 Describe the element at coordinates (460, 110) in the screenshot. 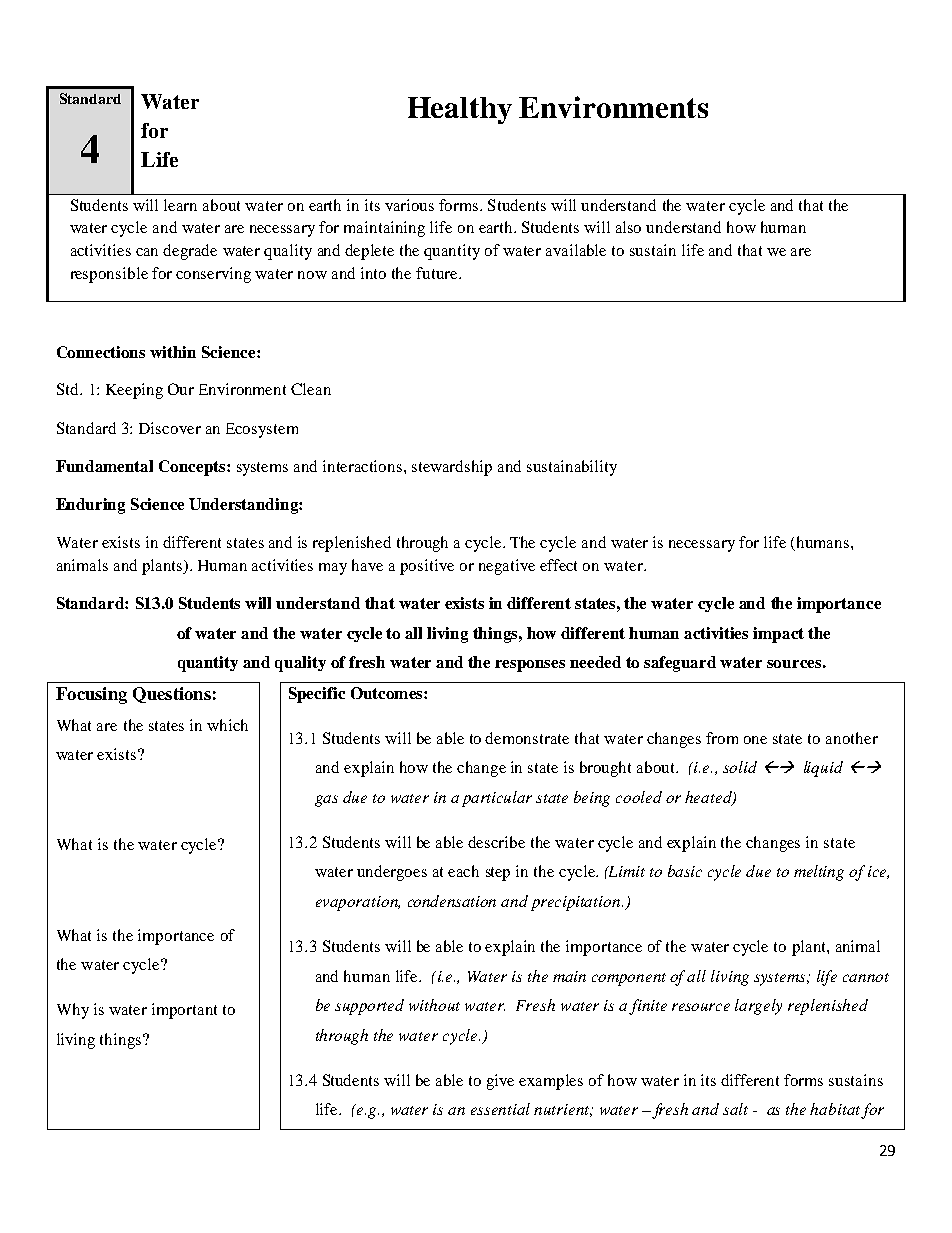

I see `Healthy` at that location.
